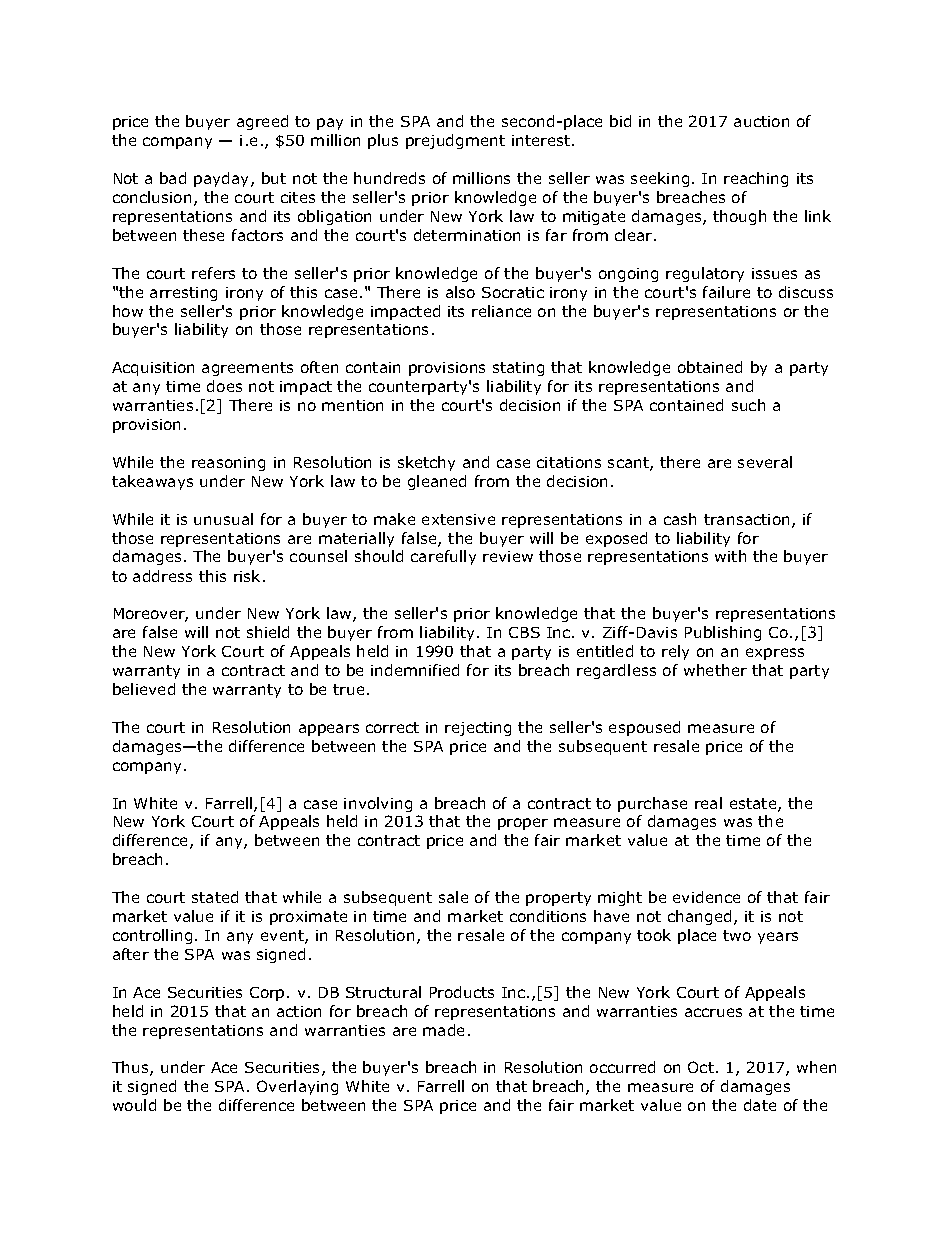 This image has height=1233, width=952. Describe the element at coordinates (426, 463) in the image. I see `sketchy` at that location.
